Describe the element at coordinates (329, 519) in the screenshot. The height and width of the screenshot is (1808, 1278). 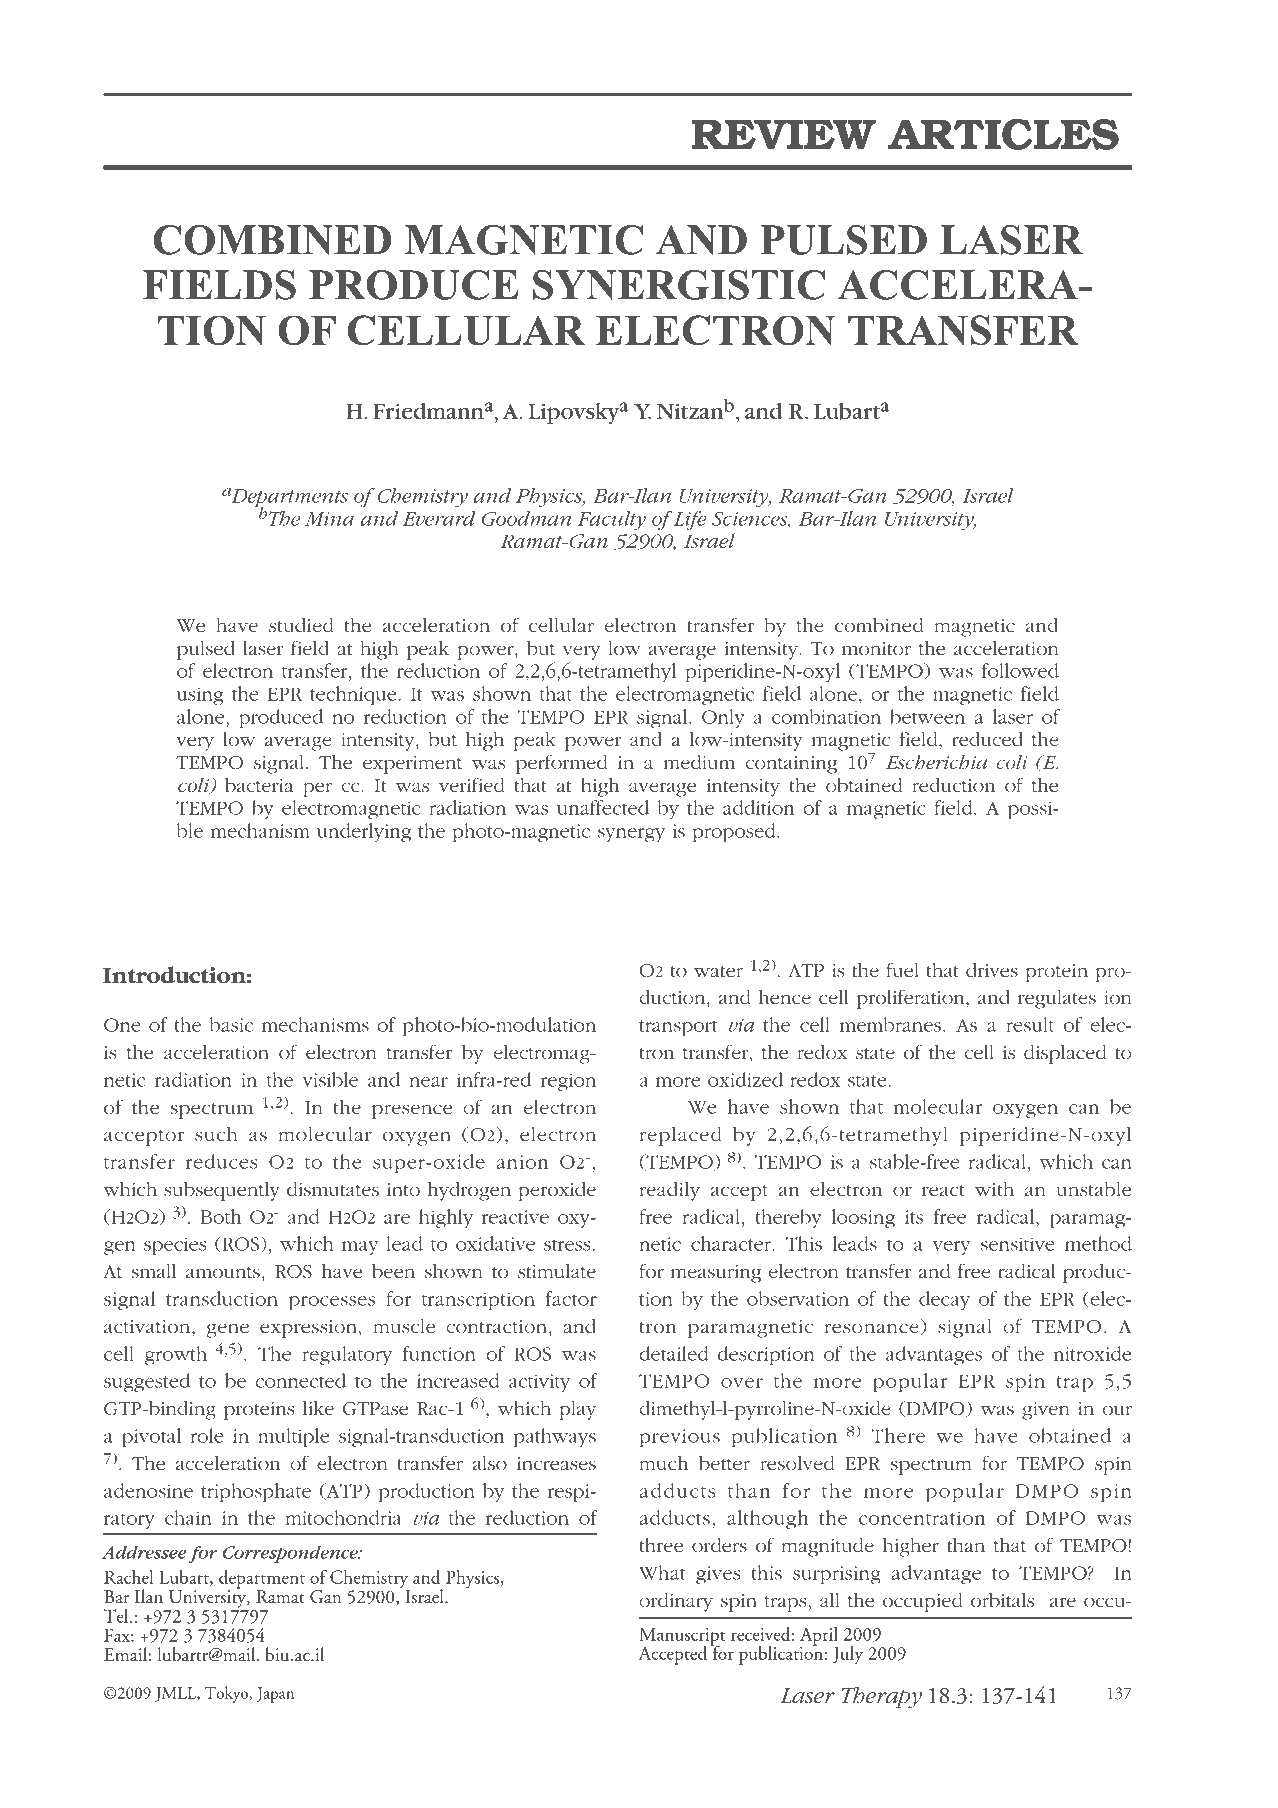
I see `Mina` at that location.
